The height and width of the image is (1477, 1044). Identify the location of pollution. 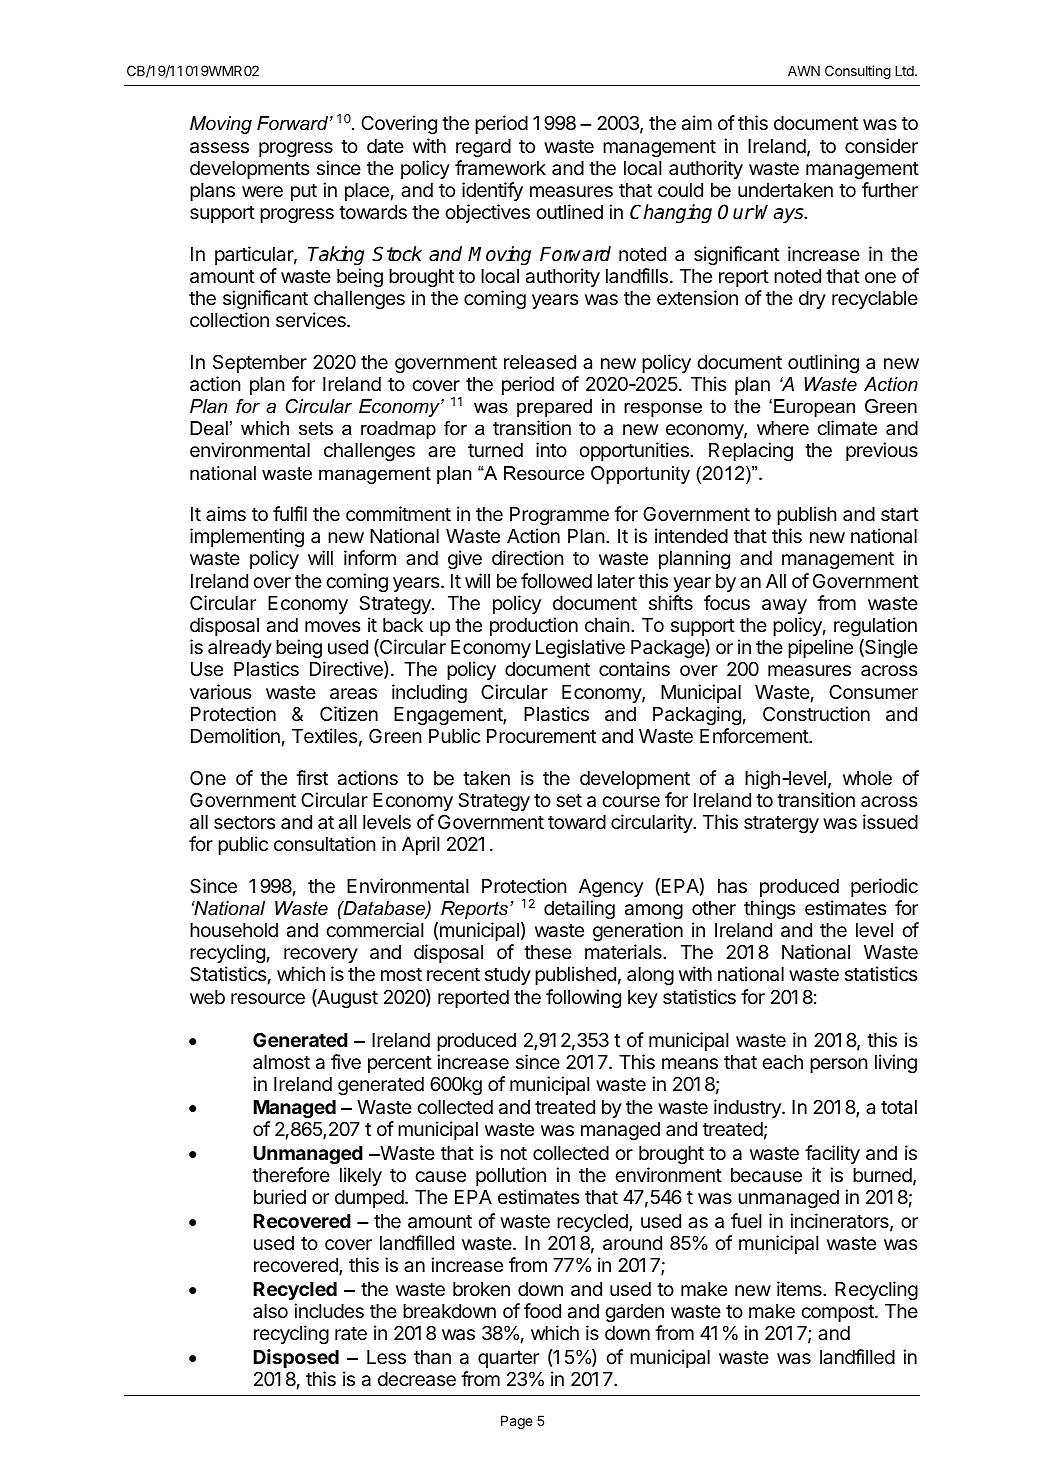
(511, 1176).
